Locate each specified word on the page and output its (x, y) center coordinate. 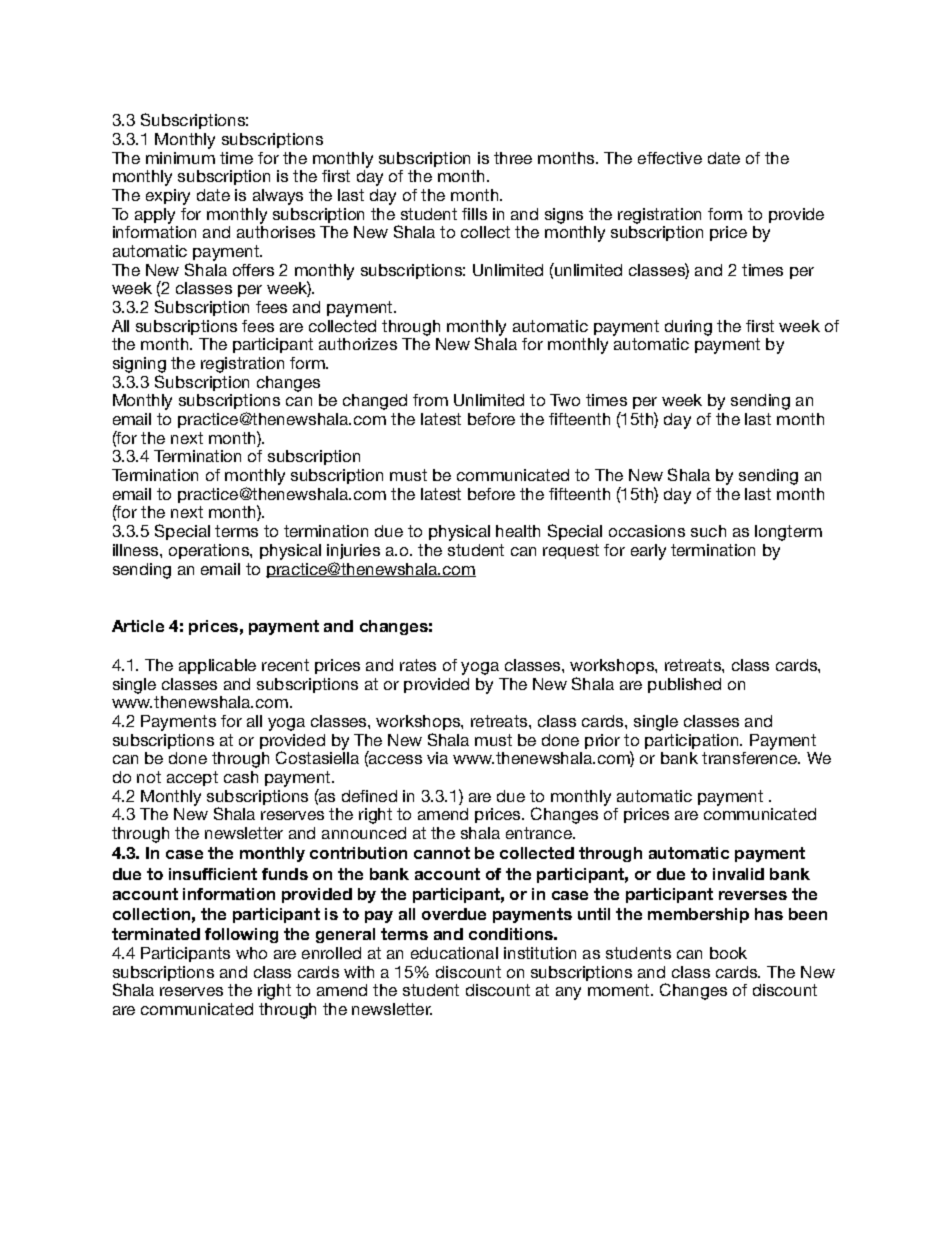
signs (564, 216)
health (518, 531)
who (251, 953)
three (513, 158)
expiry (168, 197)
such (708, 531)
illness (137, 550)
